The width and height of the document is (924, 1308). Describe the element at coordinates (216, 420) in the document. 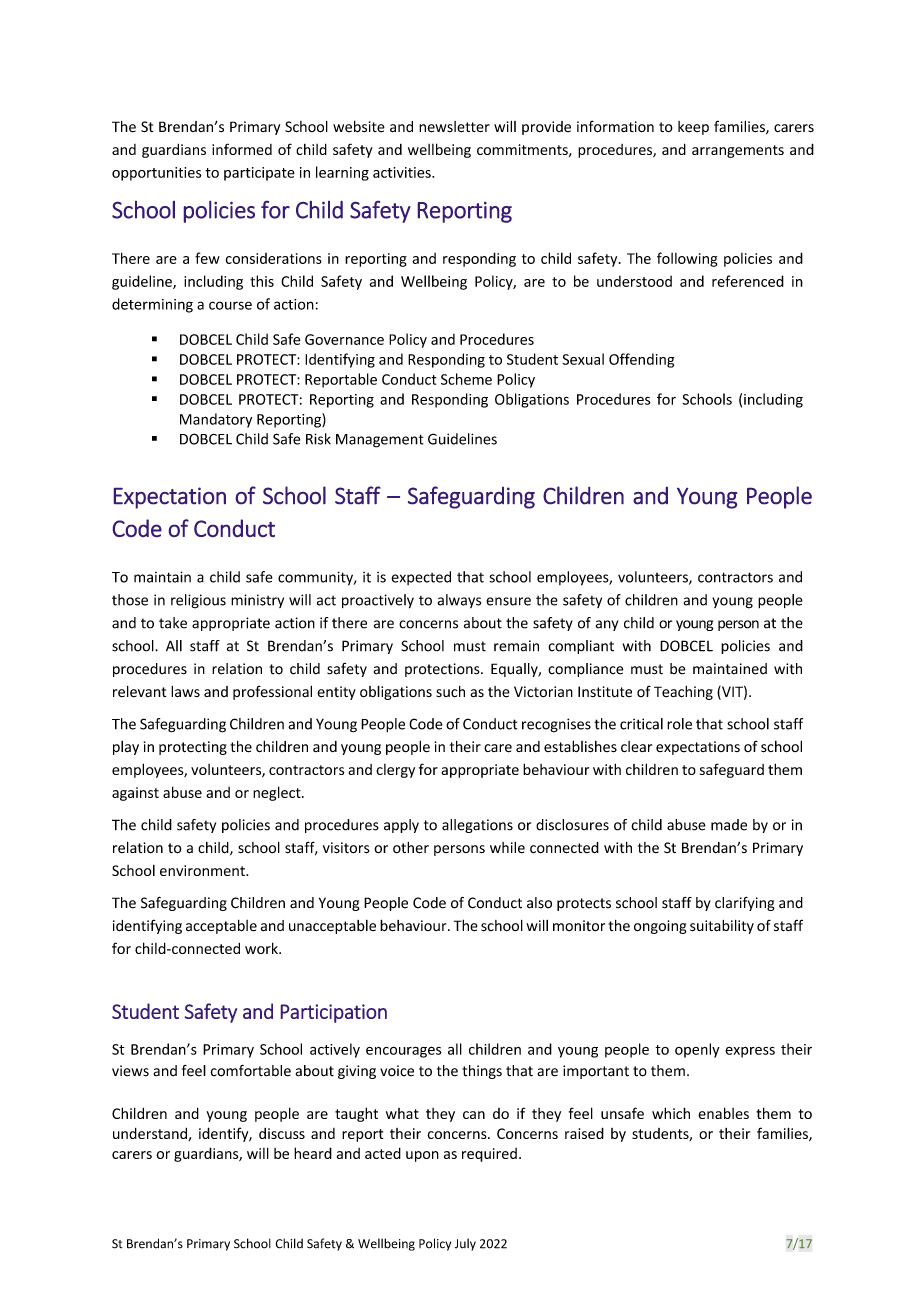

I see `Mandatory` at that location.
